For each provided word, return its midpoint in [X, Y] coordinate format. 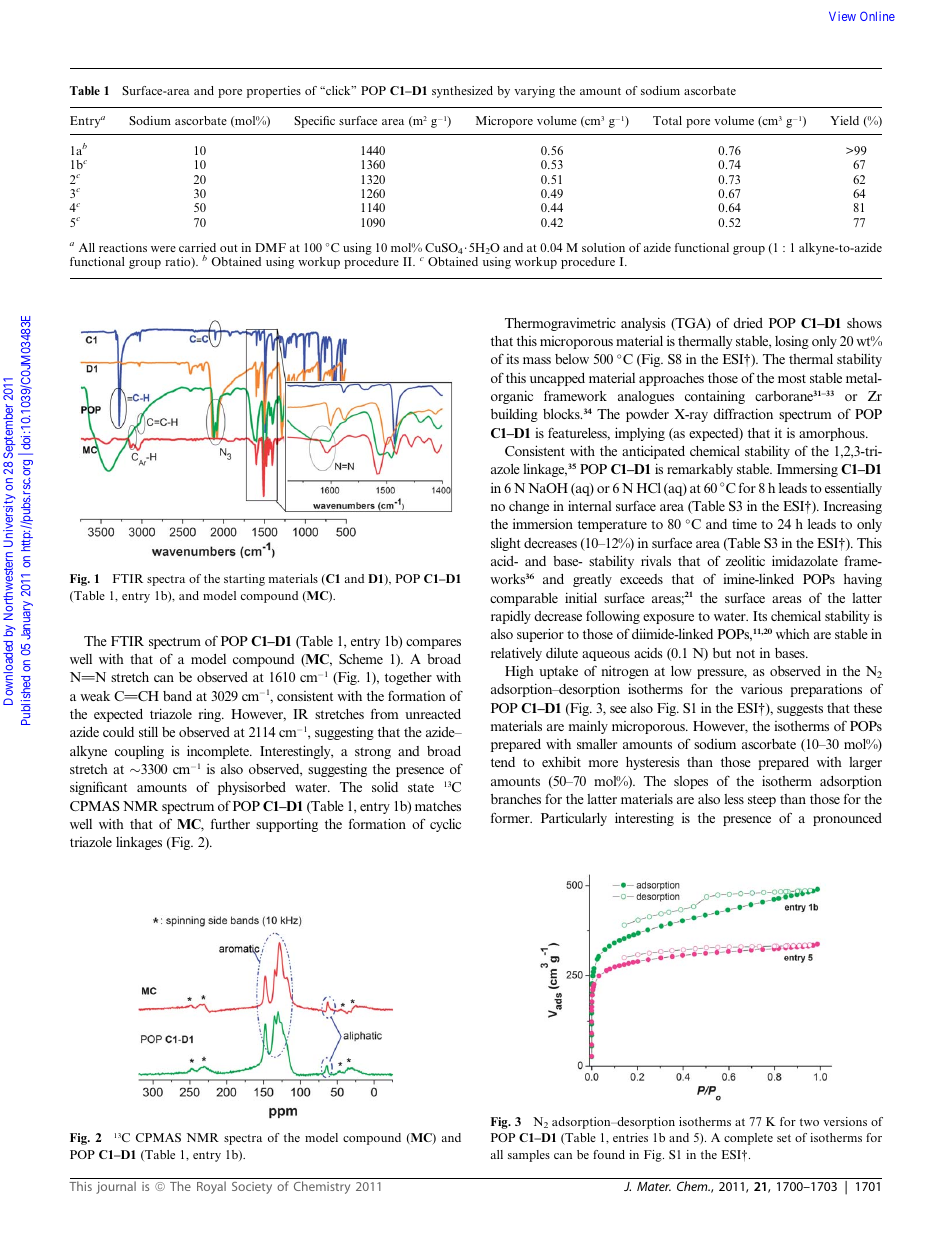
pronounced [847, 819]
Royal [211, 1187]
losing [792, 342]
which [793, 633]
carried [197, 247]
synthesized [462, 92]
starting [244, 580]
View [842, 16]
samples [529, 1156]
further [230, 823]
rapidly [511, 617]
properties [274, 92]
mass [537, 360]
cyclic [445, 825]
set [784, 1138]
